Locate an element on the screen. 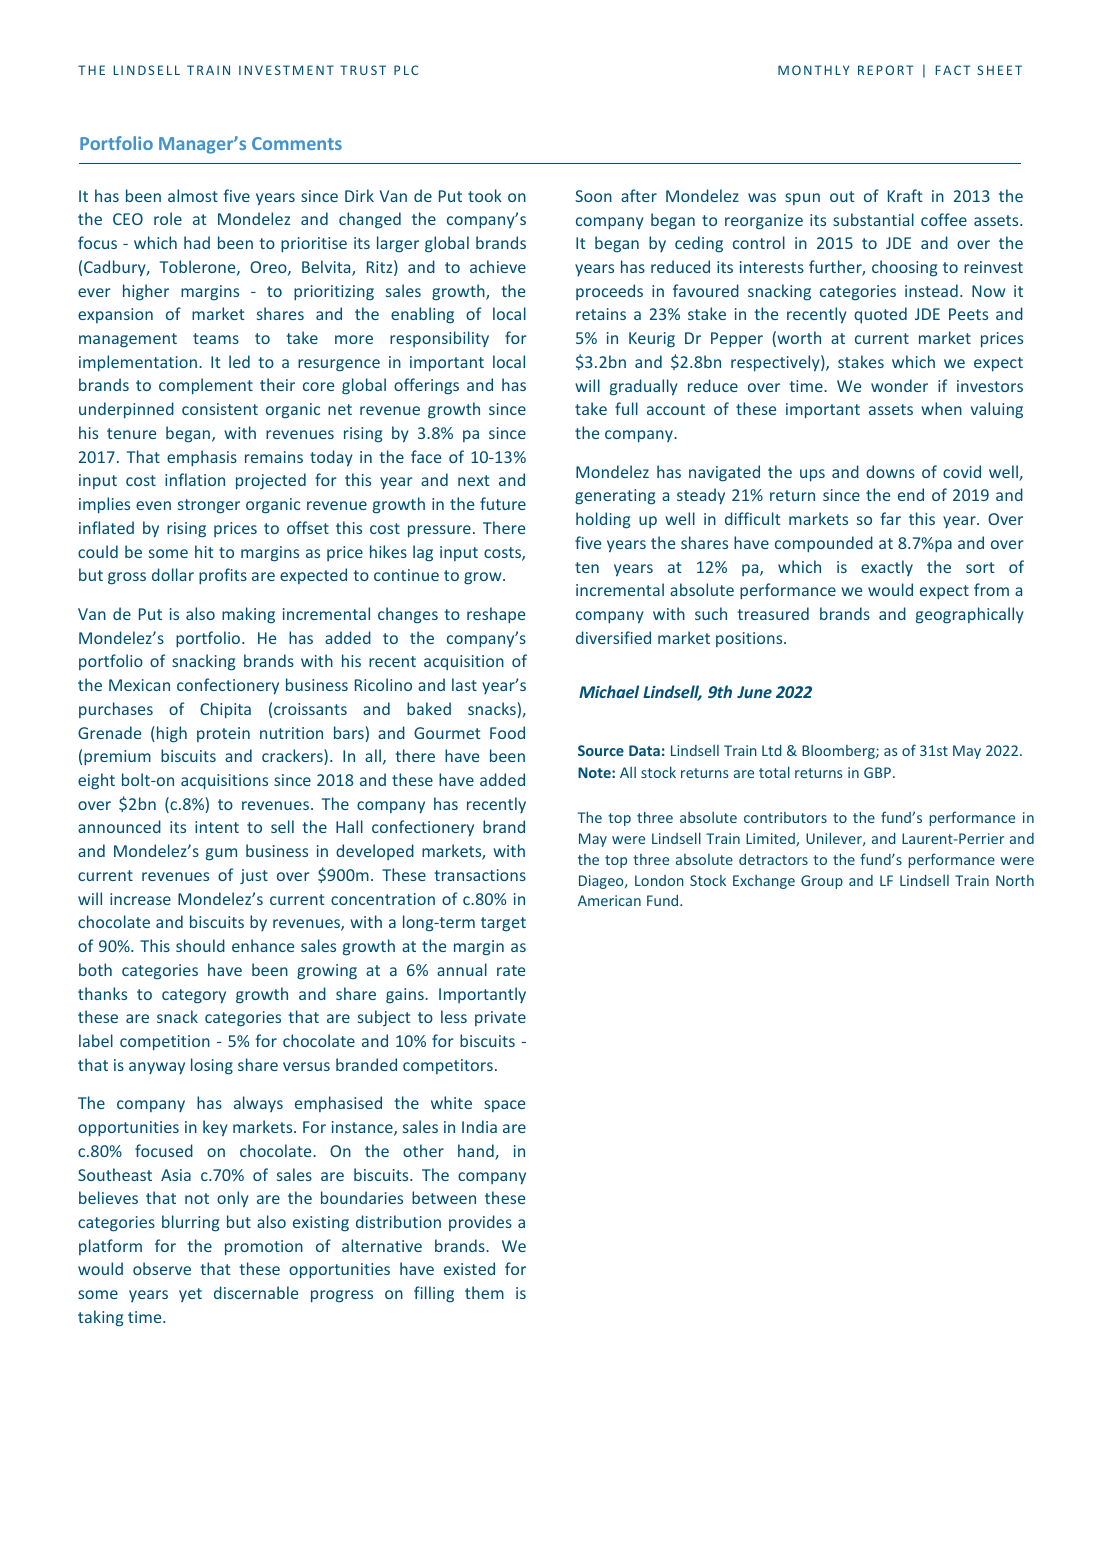  Kraft is located at coordinates (905, 195).
